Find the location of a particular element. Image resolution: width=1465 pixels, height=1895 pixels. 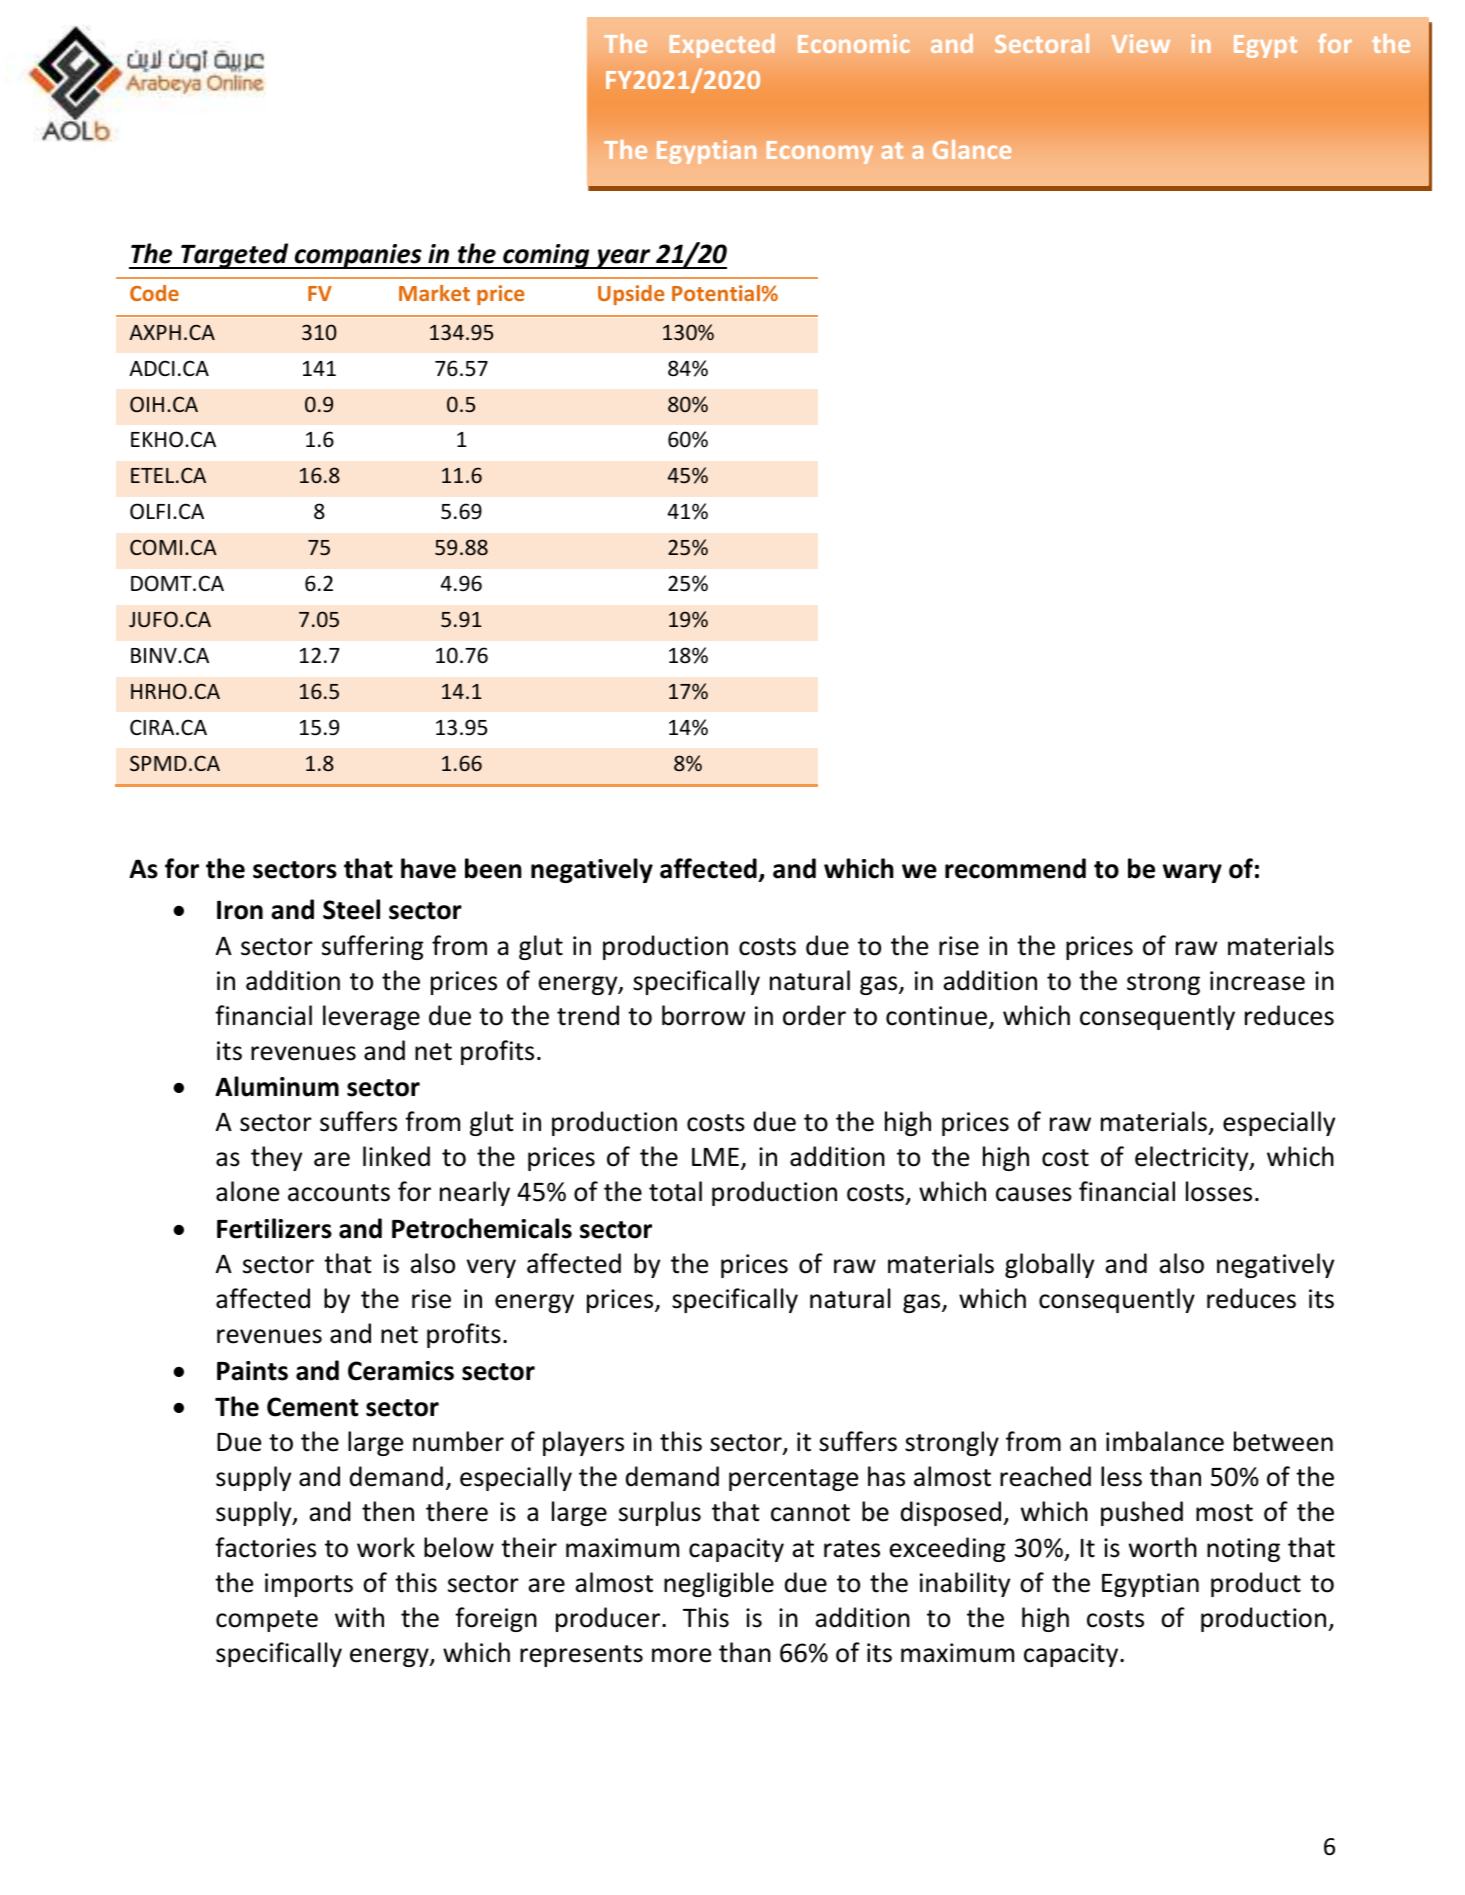

Expected is located at coordinates (722, 46).
